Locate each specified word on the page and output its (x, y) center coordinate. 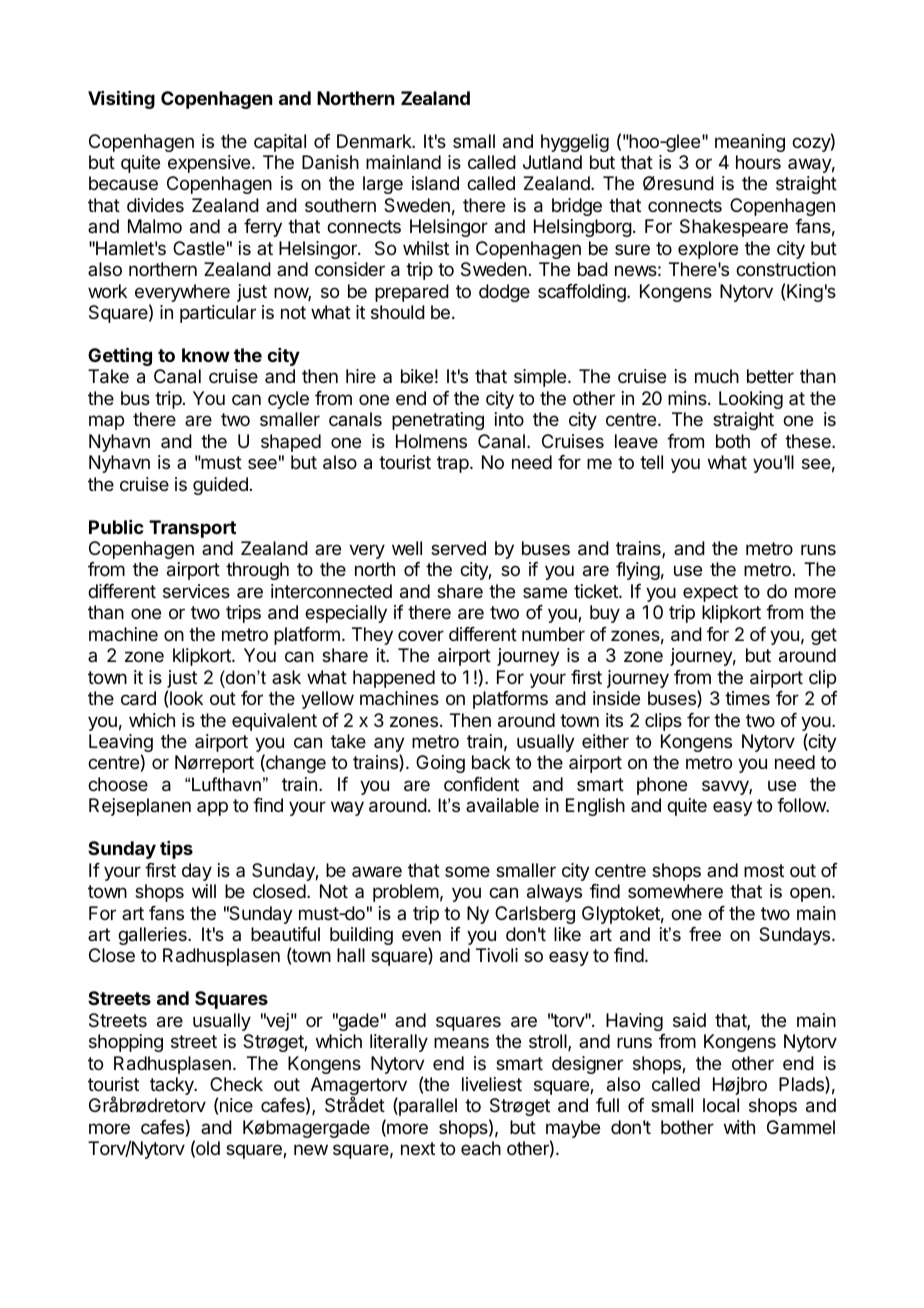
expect (710, 593)
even (421, 935)
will (204, 891)
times (747, 698)
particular (218, 314)
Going (440, 764)
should (398, 312)
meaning (750, 143)
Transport (192, 529)
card (138, 698)
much (717, 376)
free (705, 934)
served (458, 548)
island (435, 183)
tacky (173, 1086)
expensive (209, 164)
